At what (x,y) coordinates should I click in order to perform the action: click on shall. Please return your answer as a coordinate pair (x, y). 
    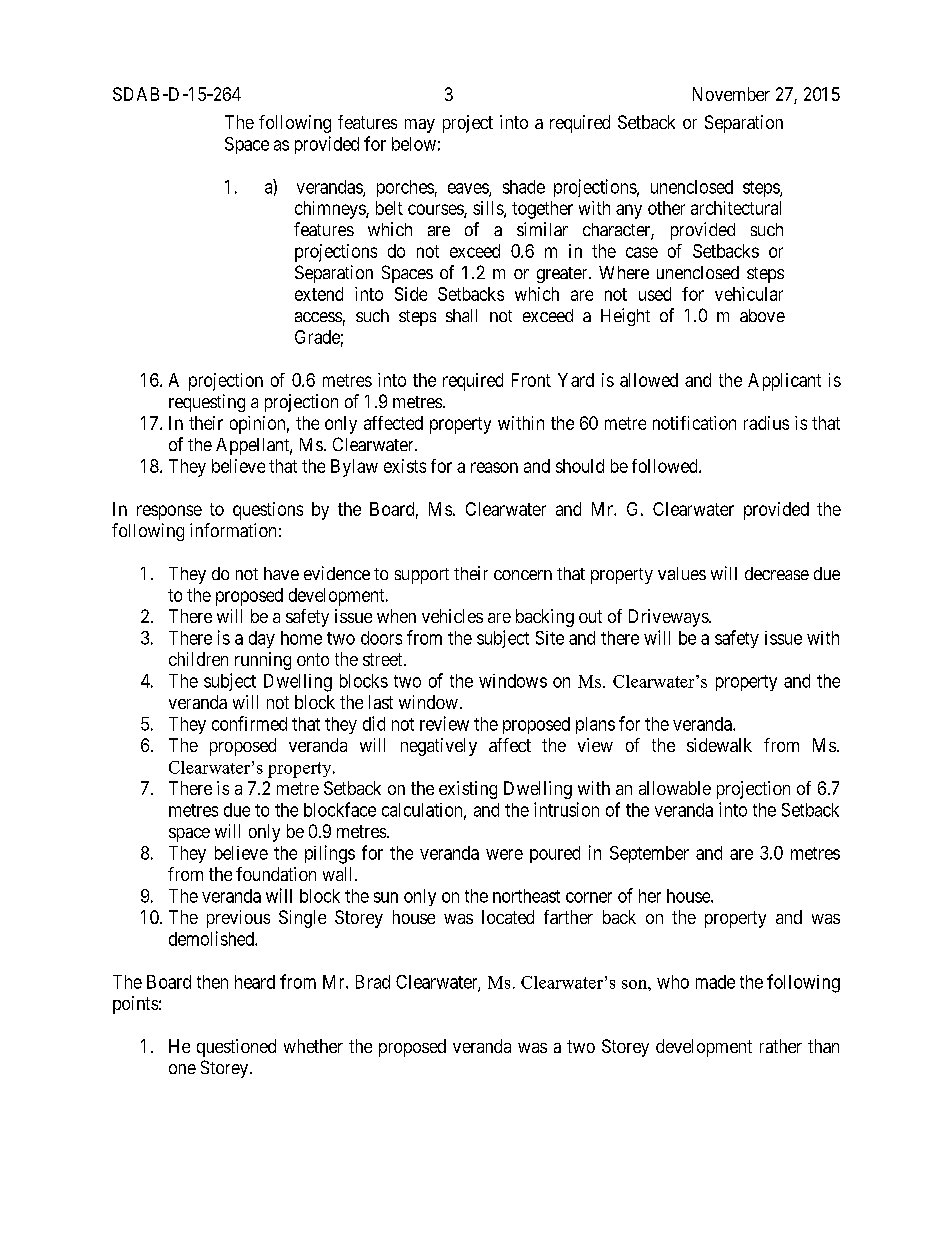
    Looking at the image, I should click on (461, 315).
